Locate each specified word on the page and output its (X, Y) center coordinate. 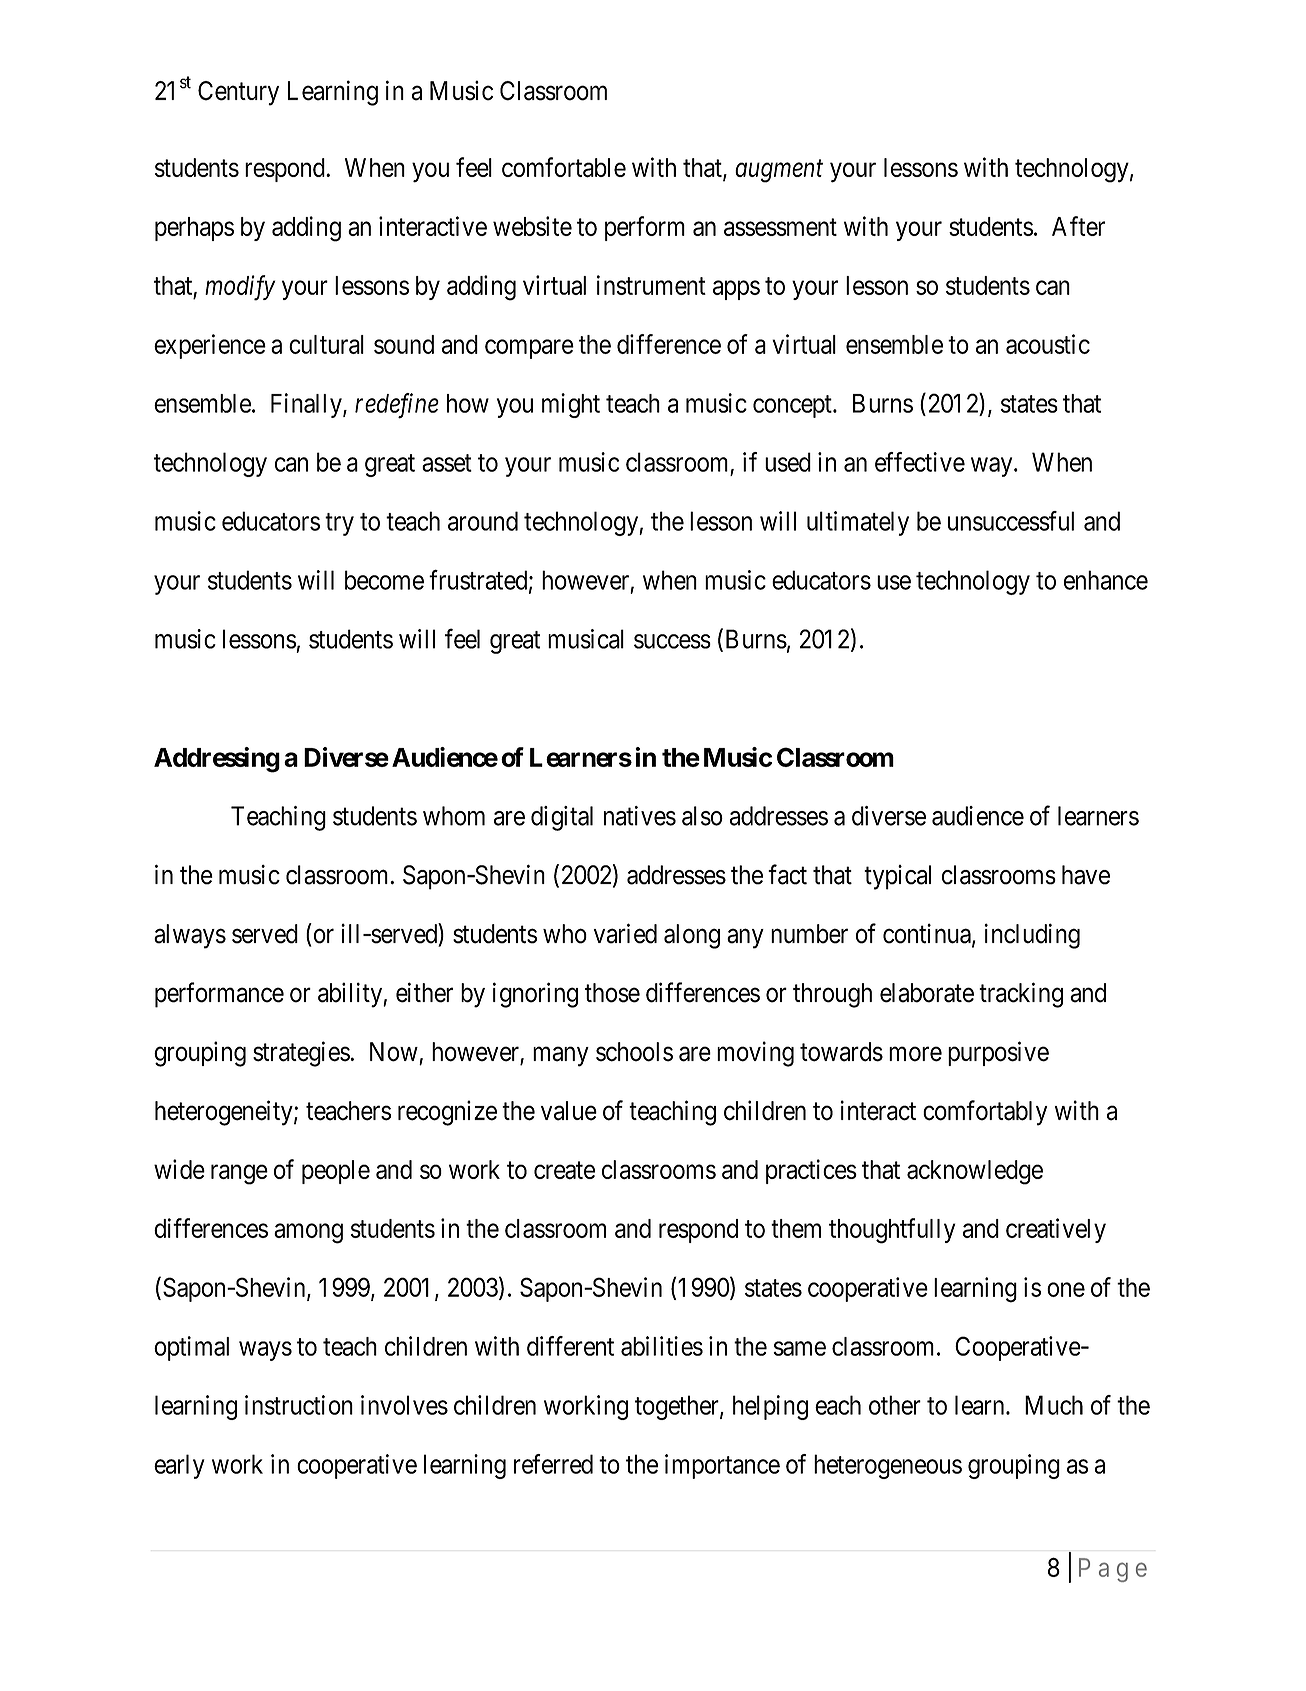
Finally (307, 405)
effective (920, 462)
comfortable (564, 167)
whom (454, 816)
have (1086, 875)
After (1078, 226)
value (569, 1111)
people (336, 1172)
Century (238, 93)
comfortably (985, 1113)
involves (404, 1405)
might (571, 405)
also (702, 816)
